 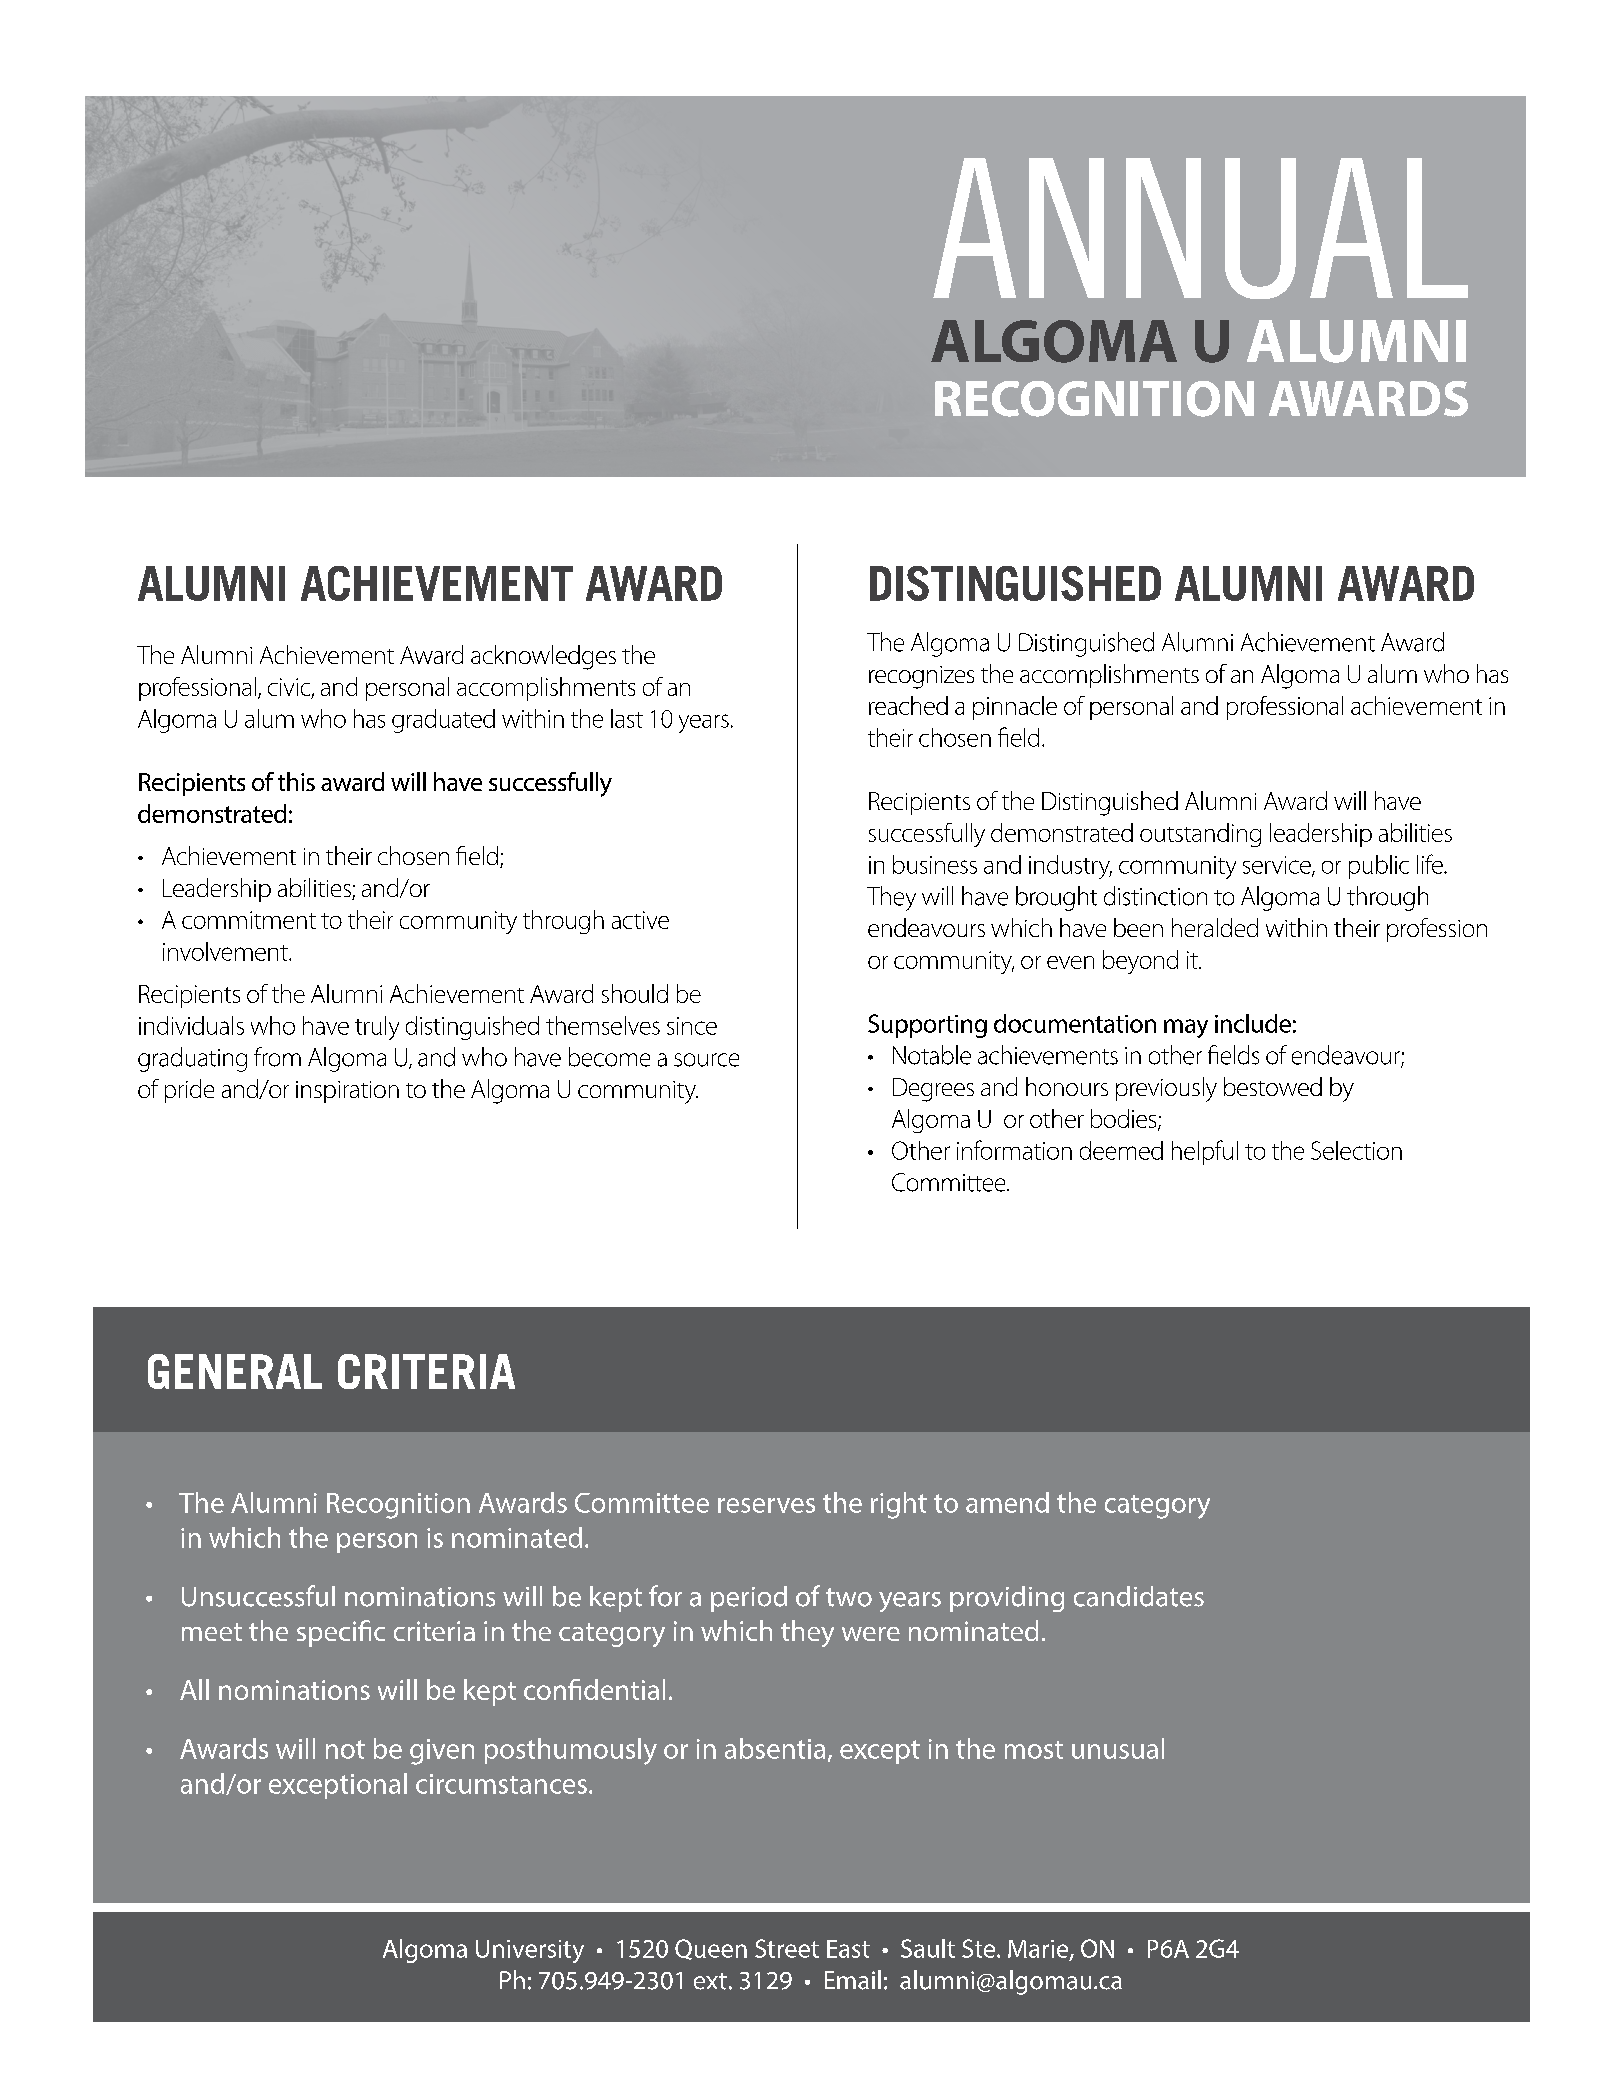 What do you see at coordinates (1015, 708) in the document?
I see `pinnacle` at bounding box center [1015, 708].
